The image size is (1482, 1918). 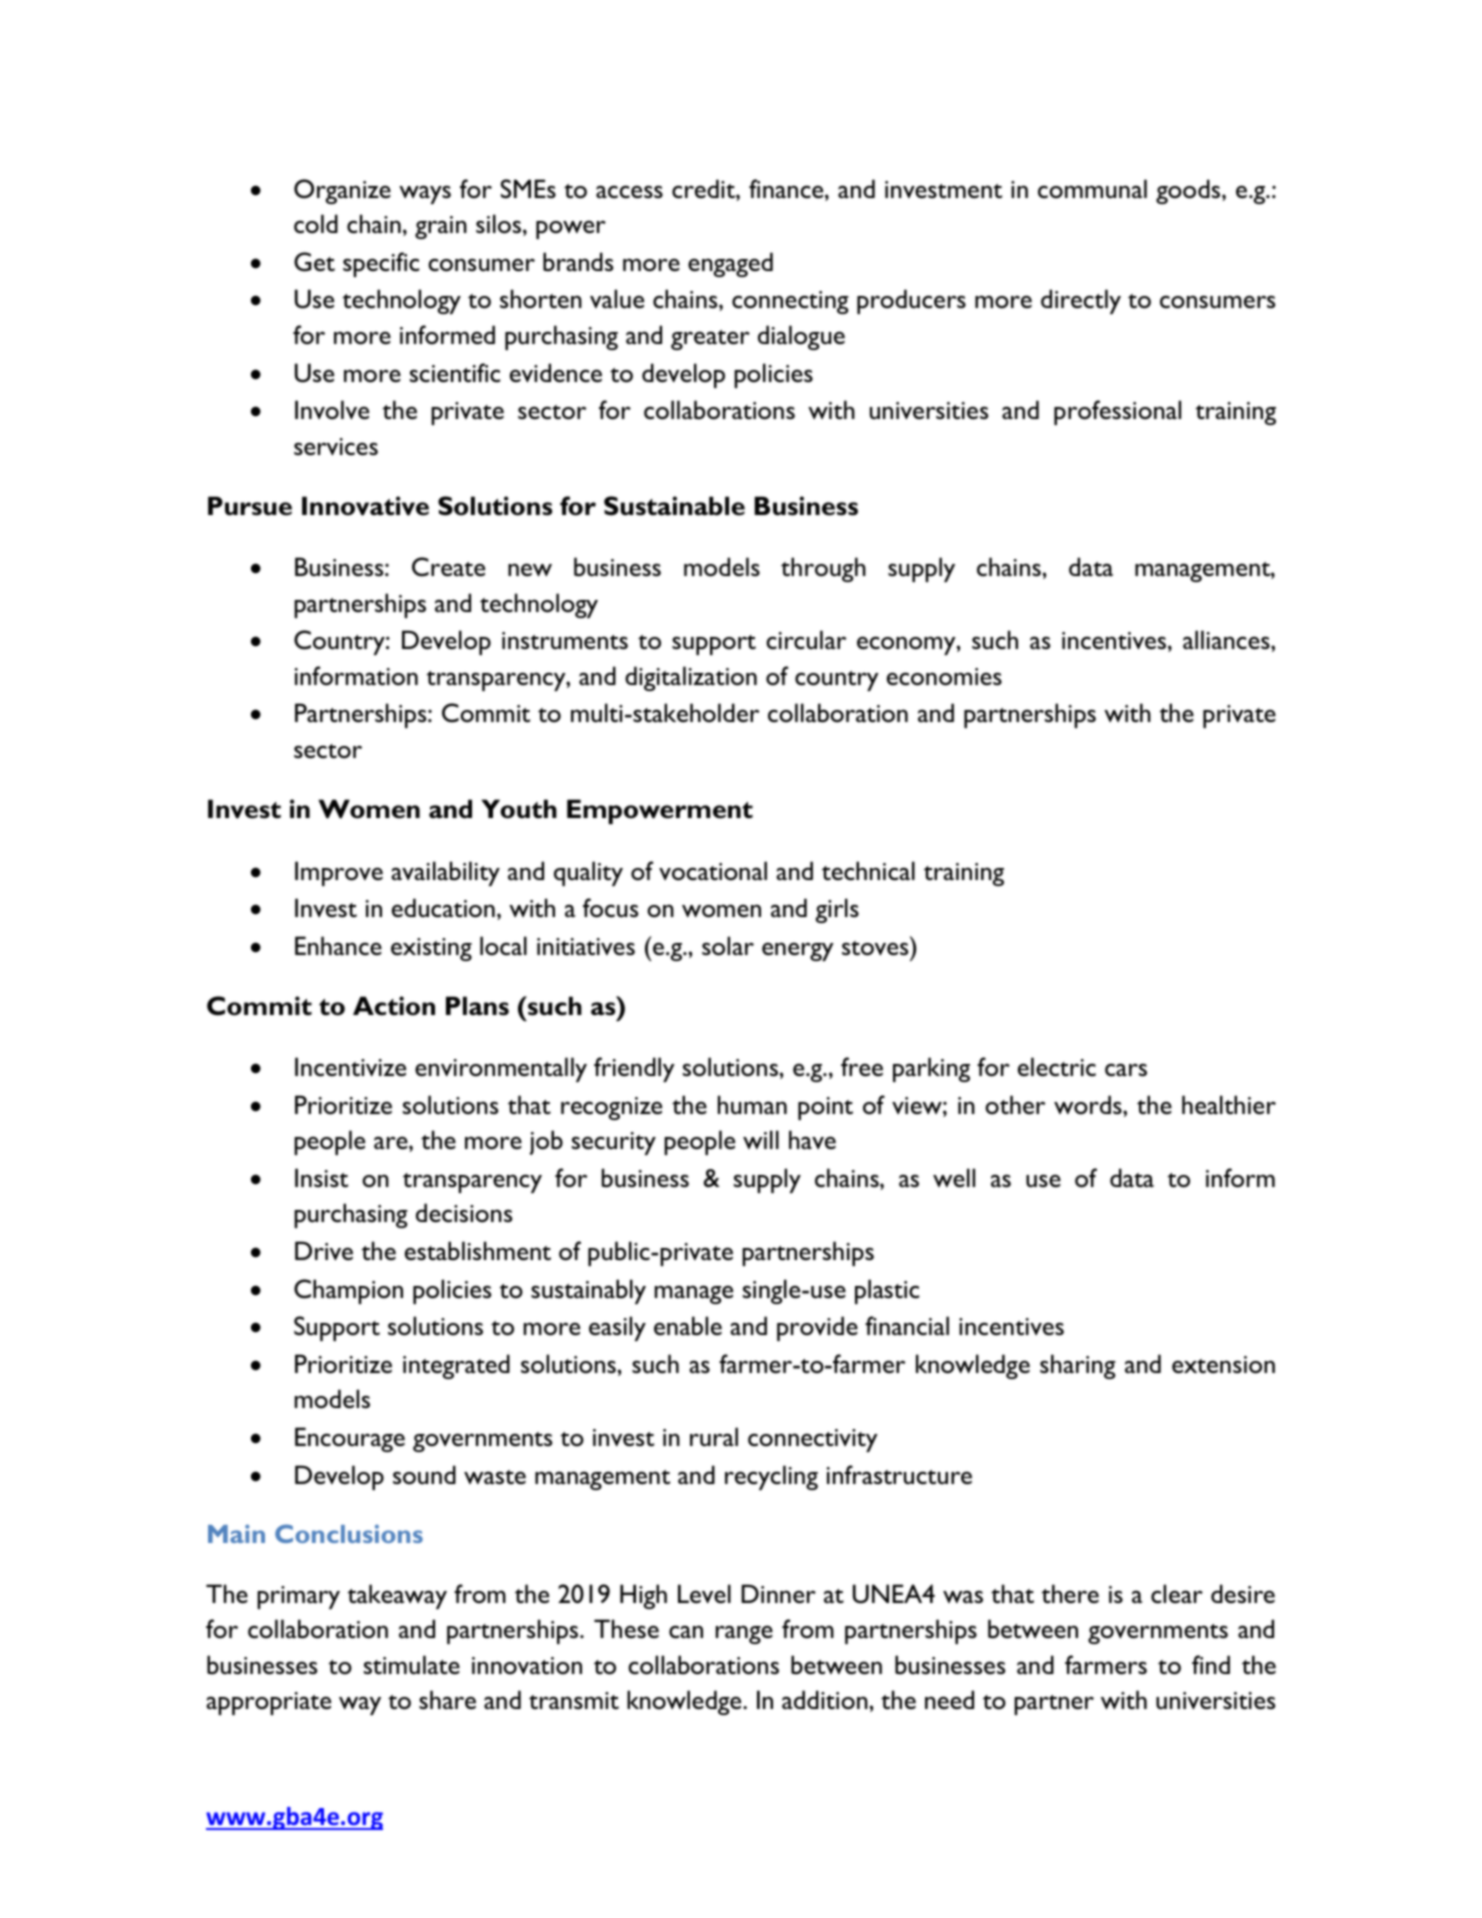 I want to click on cars, so click(x=1126, y=1070).
